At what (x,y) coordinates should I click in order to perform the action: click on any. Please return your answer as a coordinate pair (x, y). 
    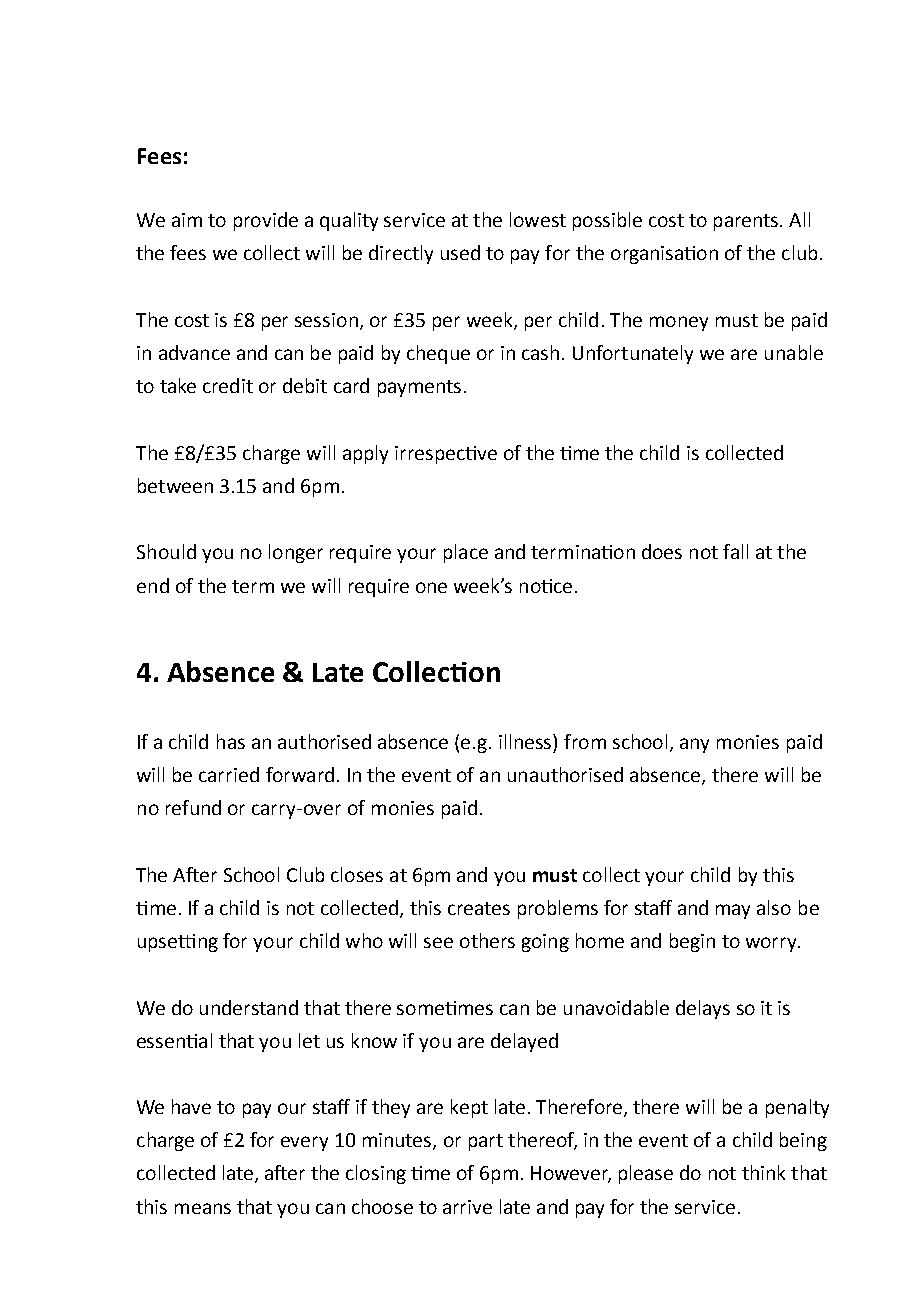
    Looking at the image, I should click on (694, 745).
